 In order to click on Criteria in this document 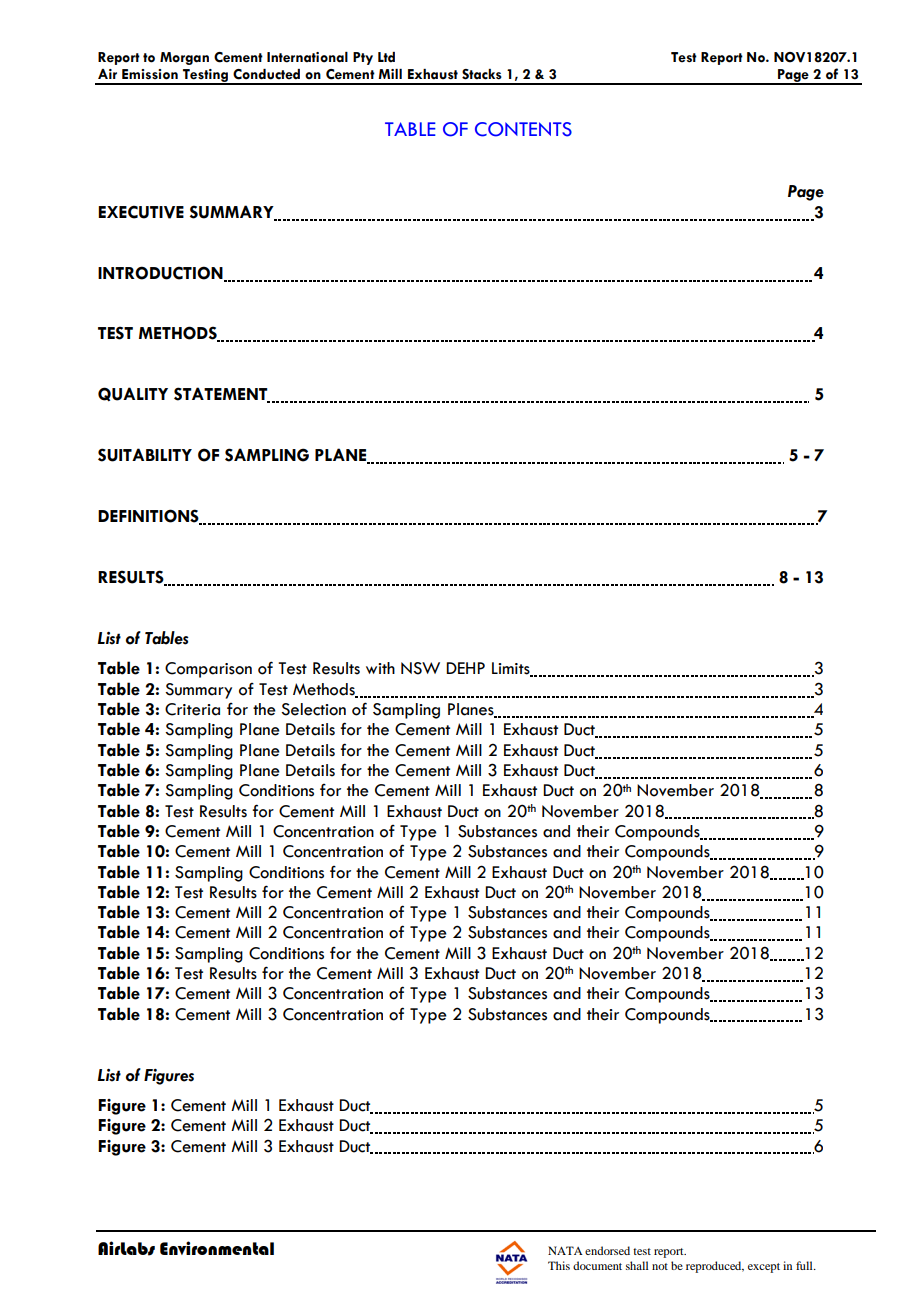, I will do `click(192, 709)`.
